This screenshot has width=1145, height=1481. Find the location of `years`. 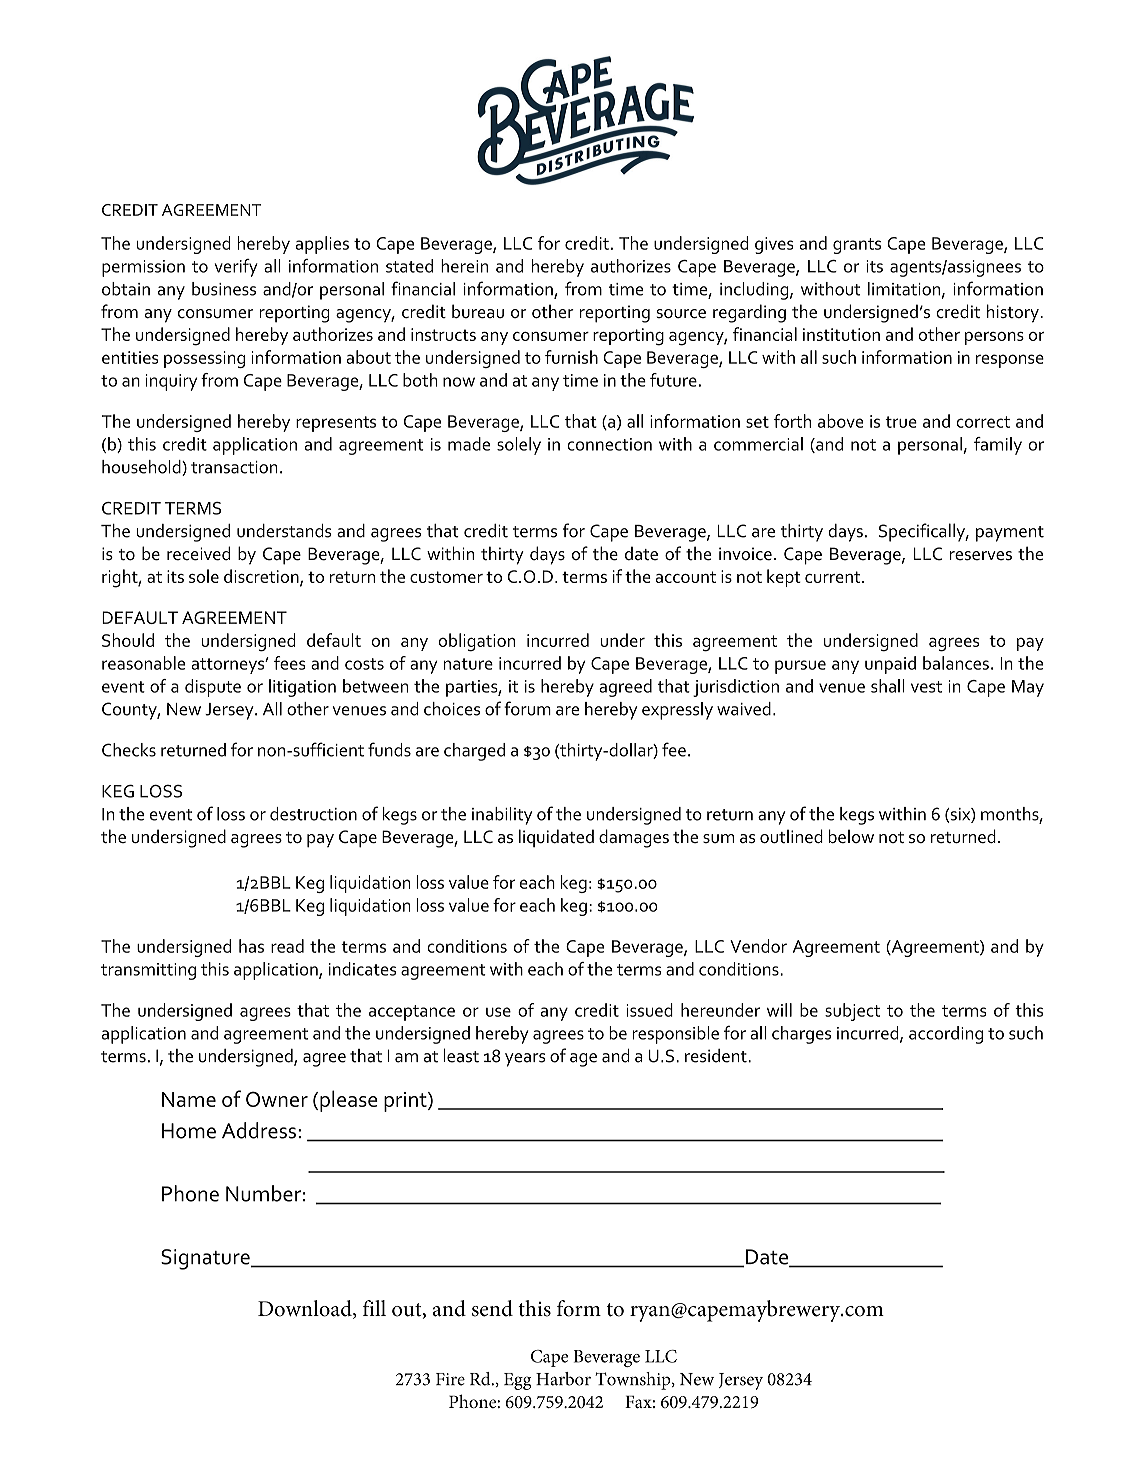

years is located at coordinates (525, 1060).
